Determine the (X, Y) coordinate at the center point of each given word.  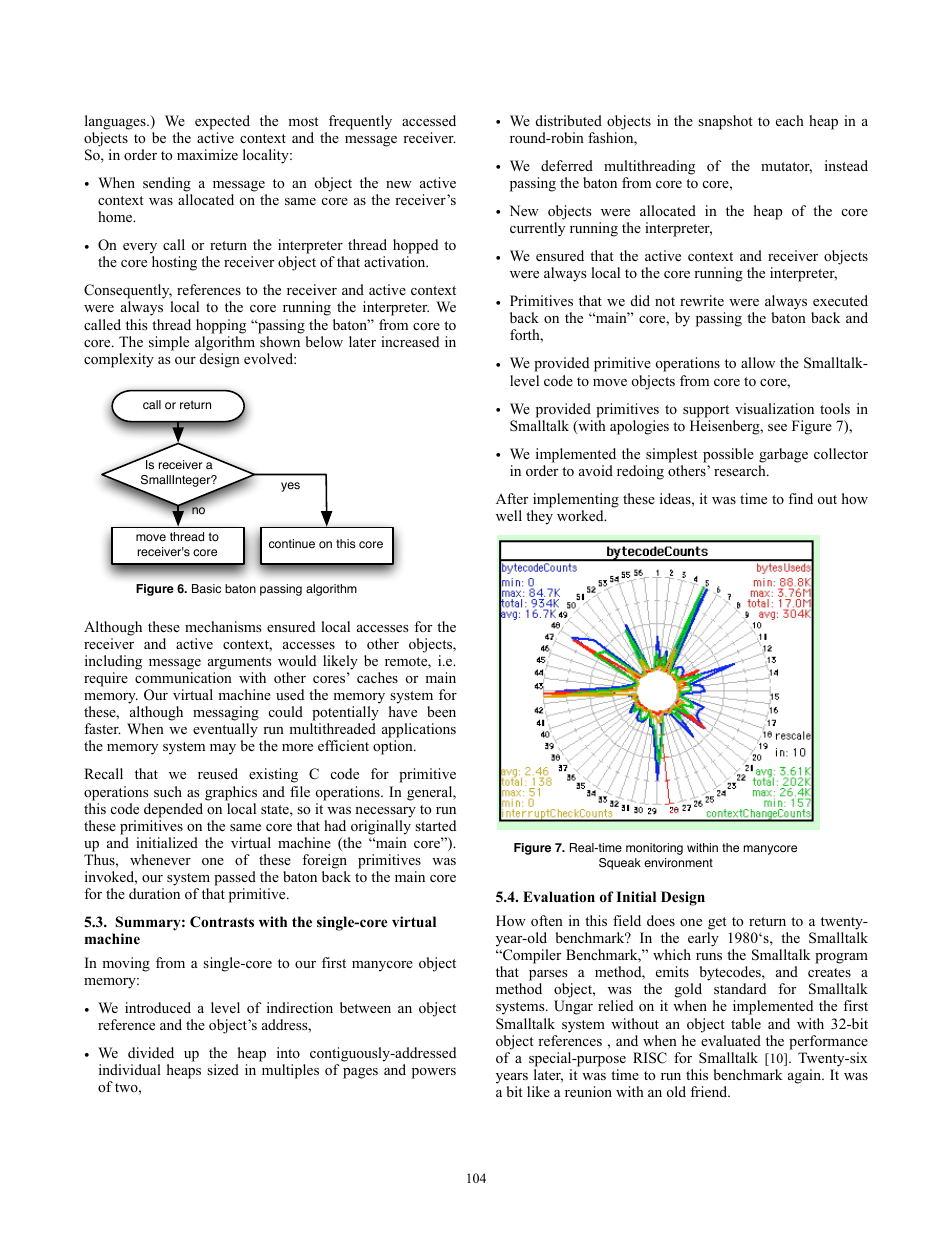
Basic (206, 589)
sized (223, 1069)
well (509, 515)
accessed (429, 120)
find (800, 498)
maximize (207, 154)
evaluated (731, 1040)
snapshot (725, 122)
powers (434, 1073)
